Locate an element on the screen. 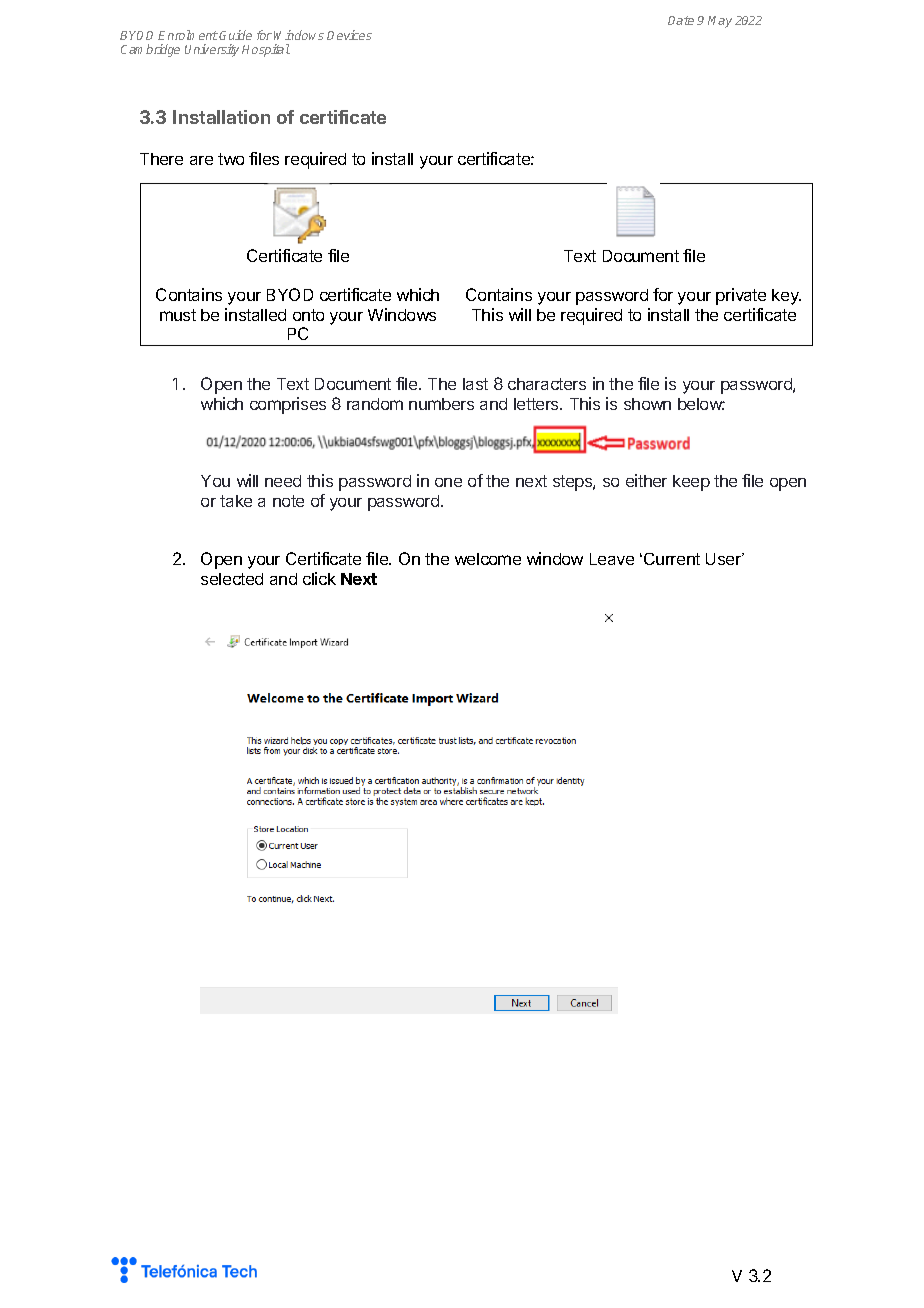 This screenshot has height=1308, width=924. onto is located at coordinates (308, 315).
